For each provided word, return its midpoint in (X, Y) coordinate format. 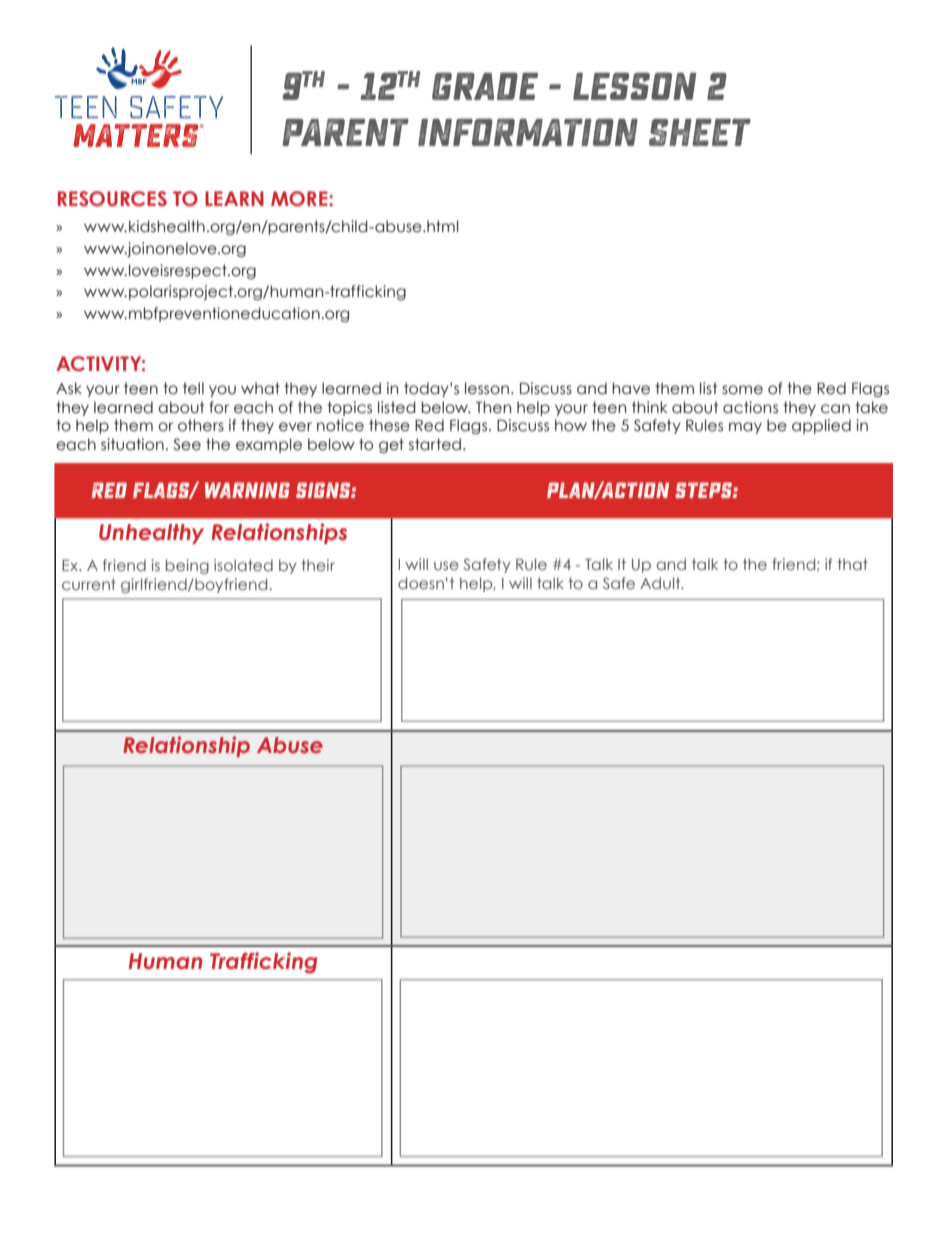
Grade (485, 86)
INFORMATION (528, 132)
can (835, 409)
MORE (300, 199)
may (745, 428)
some (742, 390)
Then (493, 407)
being (187, 566)
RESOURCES (112, 199)
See (187, 444)
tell (193, 388)
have (631, 388)
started (435, 444)
